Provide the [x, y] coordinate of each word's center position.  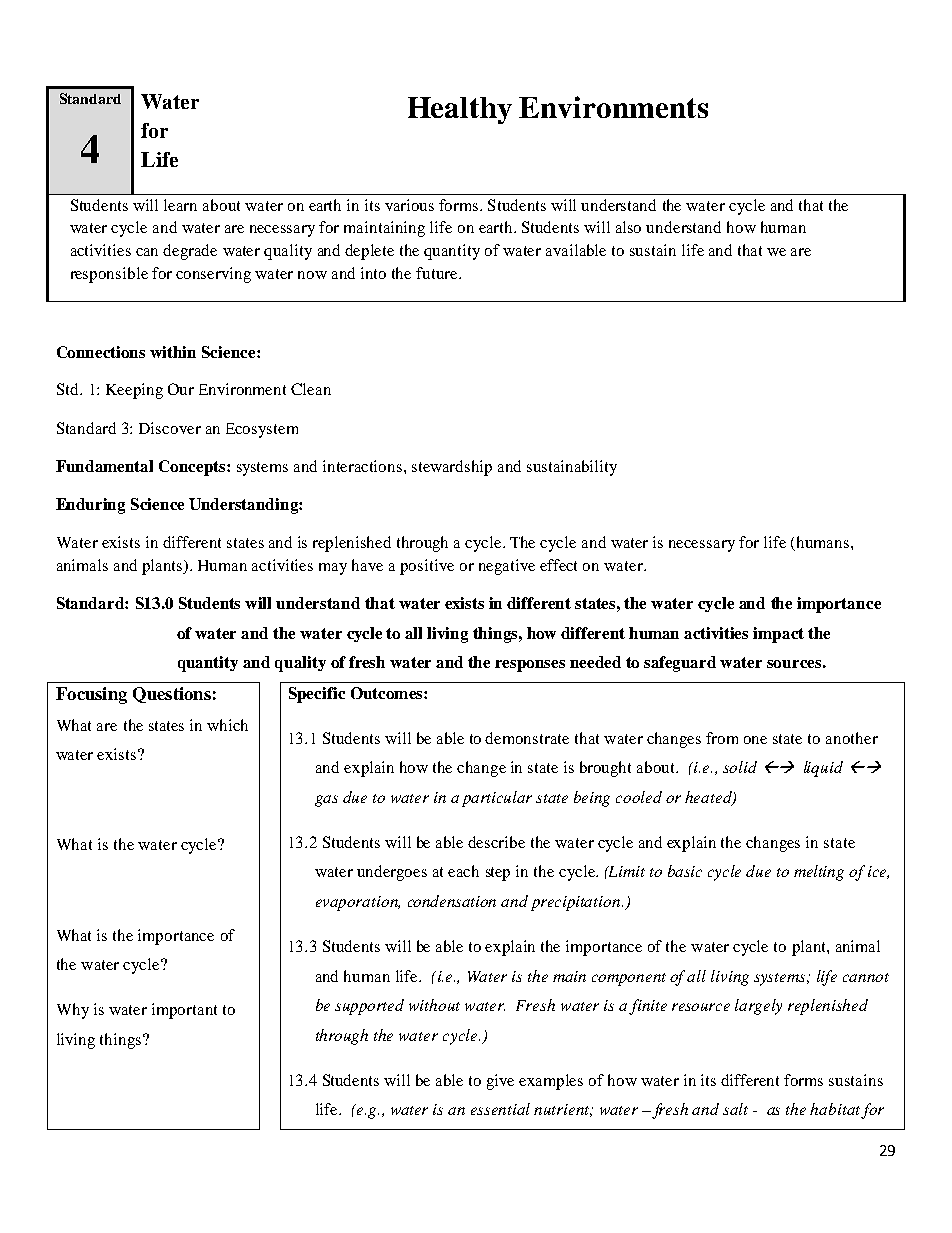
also [628, 227]
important [184, 1011]
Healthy [460, 110]
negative [507, 567]
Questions [172, 695]
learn [180, 205]
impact [778, 635]
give [500, 1082]
